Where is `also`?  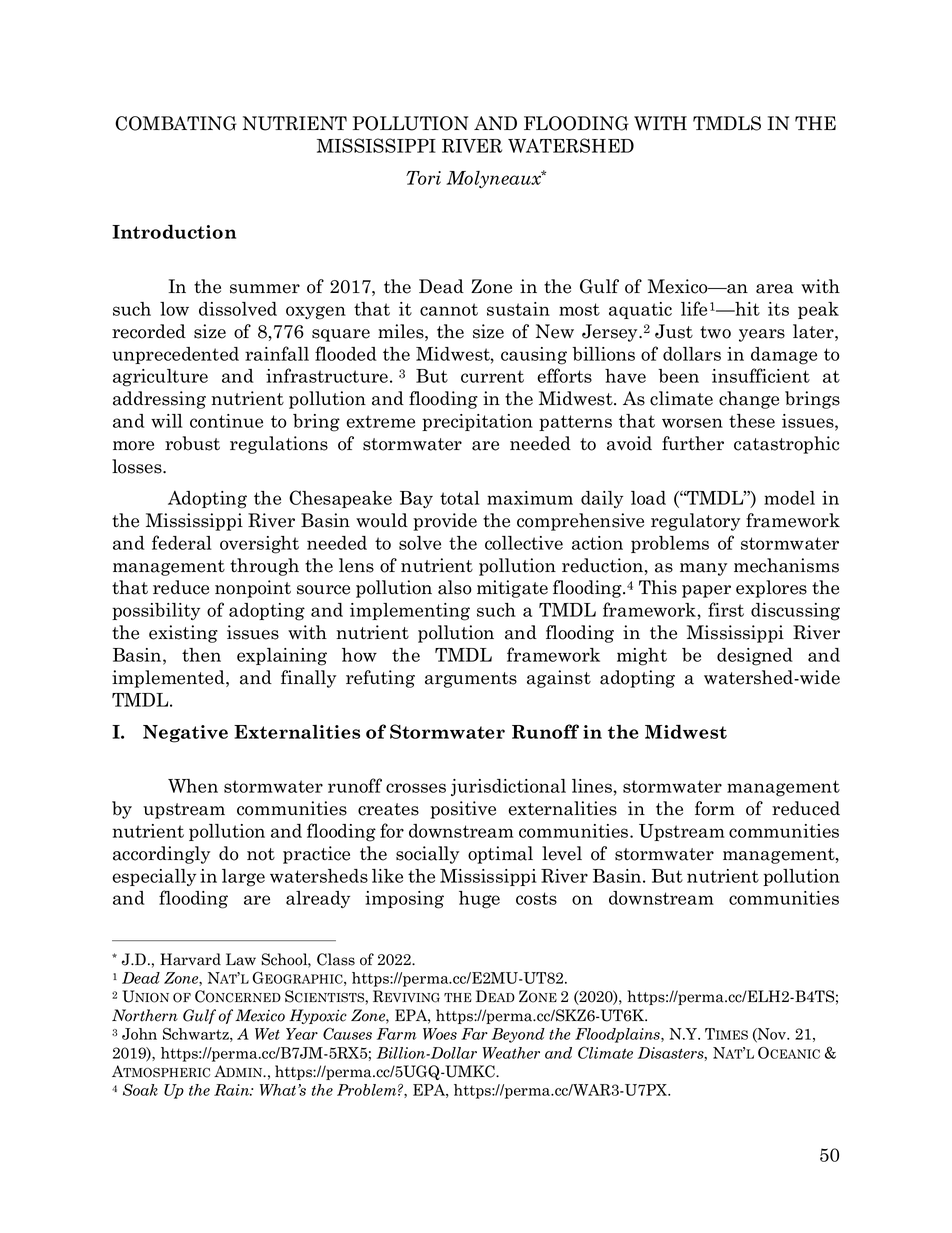
also is located at coordinates (455, 587).
